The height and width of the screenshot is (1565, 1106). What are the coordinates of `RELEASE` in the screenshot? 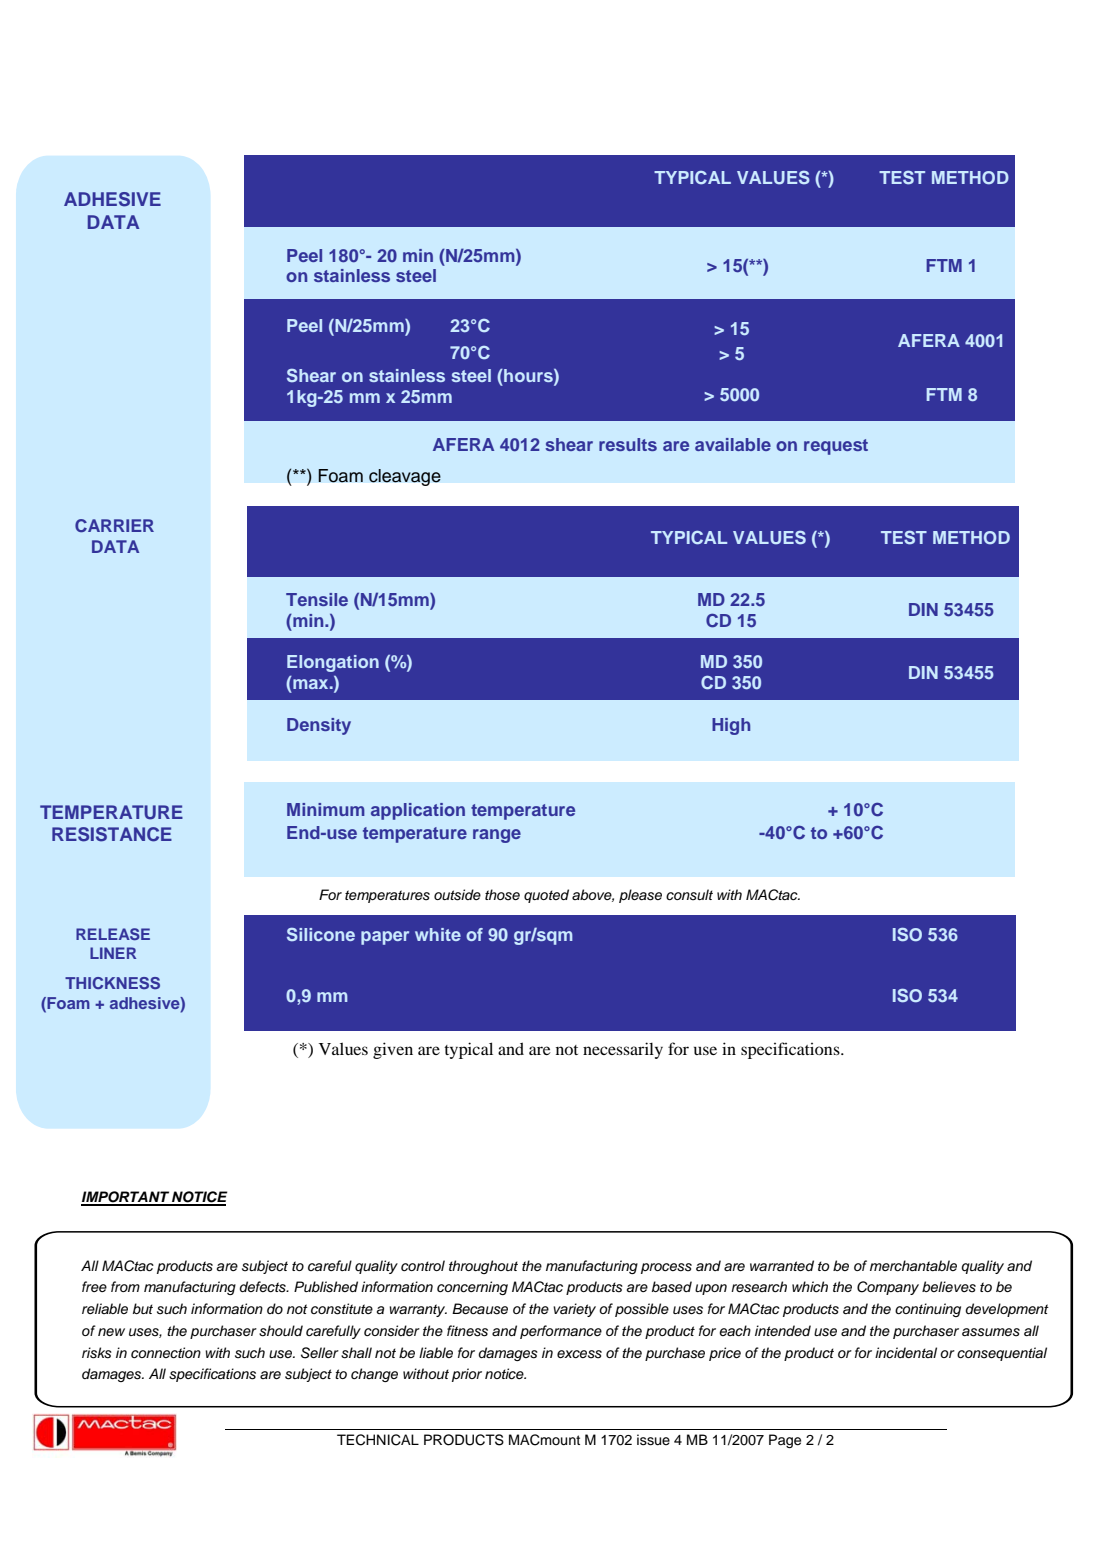 It's located at (113, 934).
